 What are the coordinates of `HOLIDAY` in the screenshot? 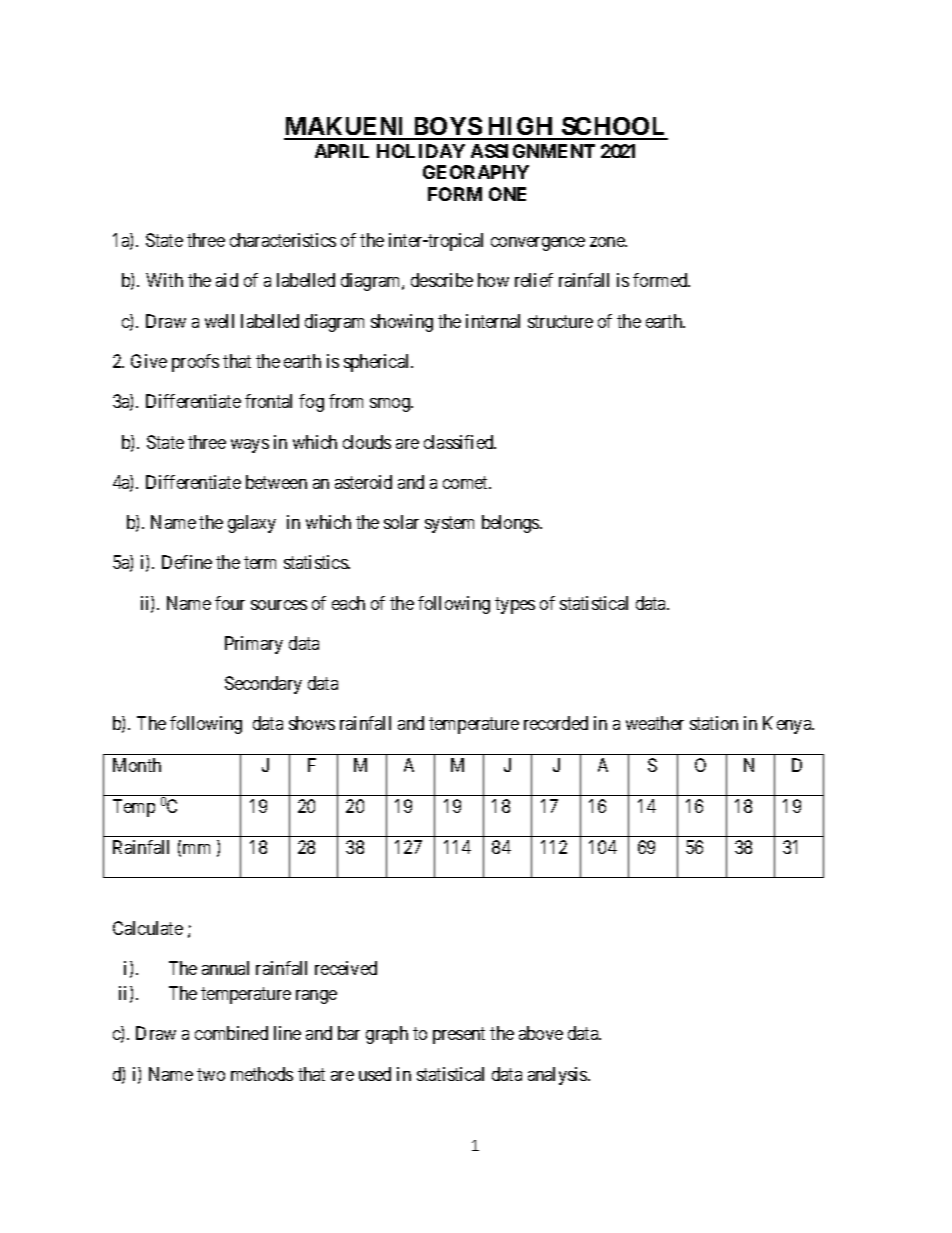 It's located at (421, 151).
